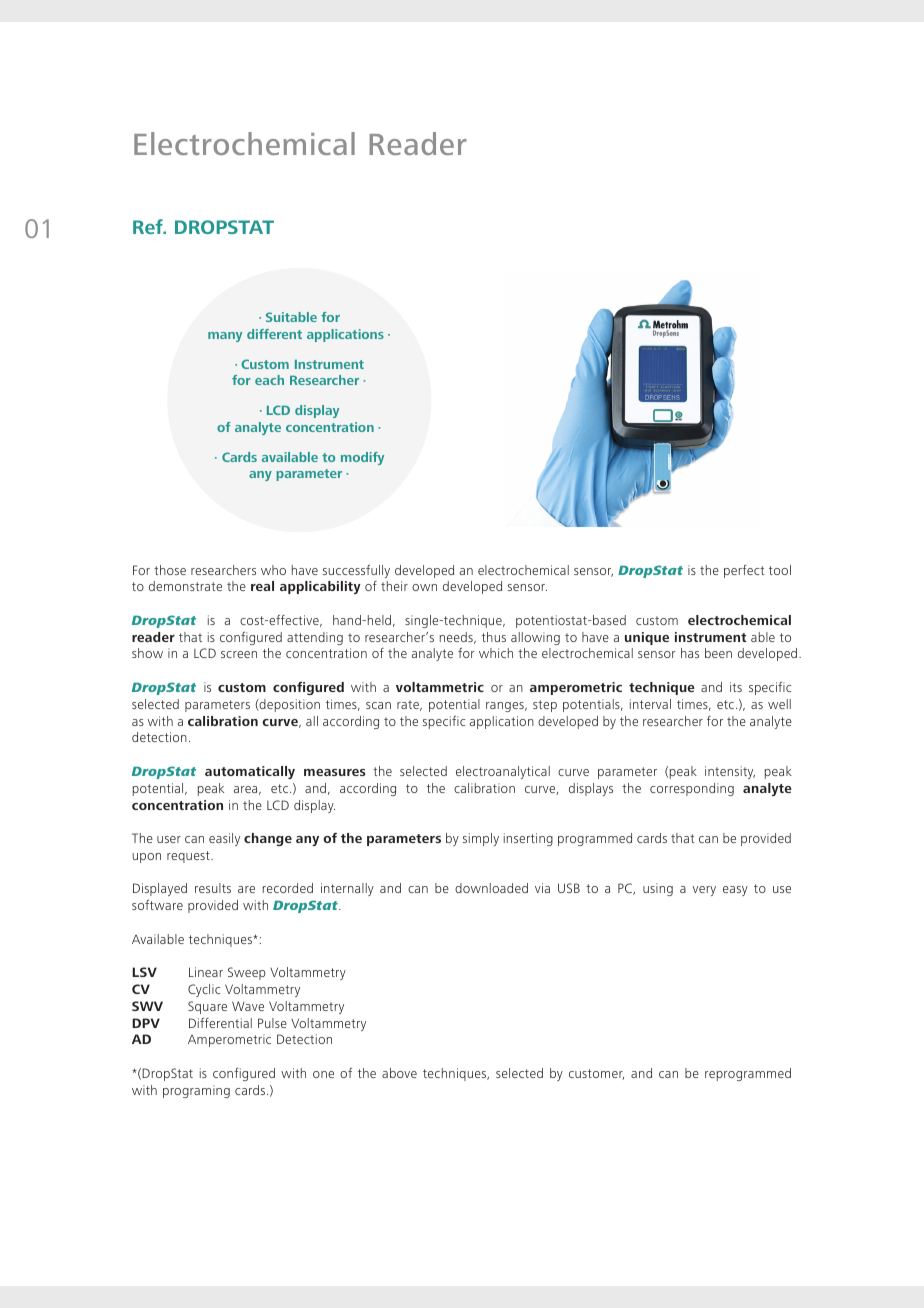 This page has height=1308, width=924. I want to click on real, so click(262, 586).
